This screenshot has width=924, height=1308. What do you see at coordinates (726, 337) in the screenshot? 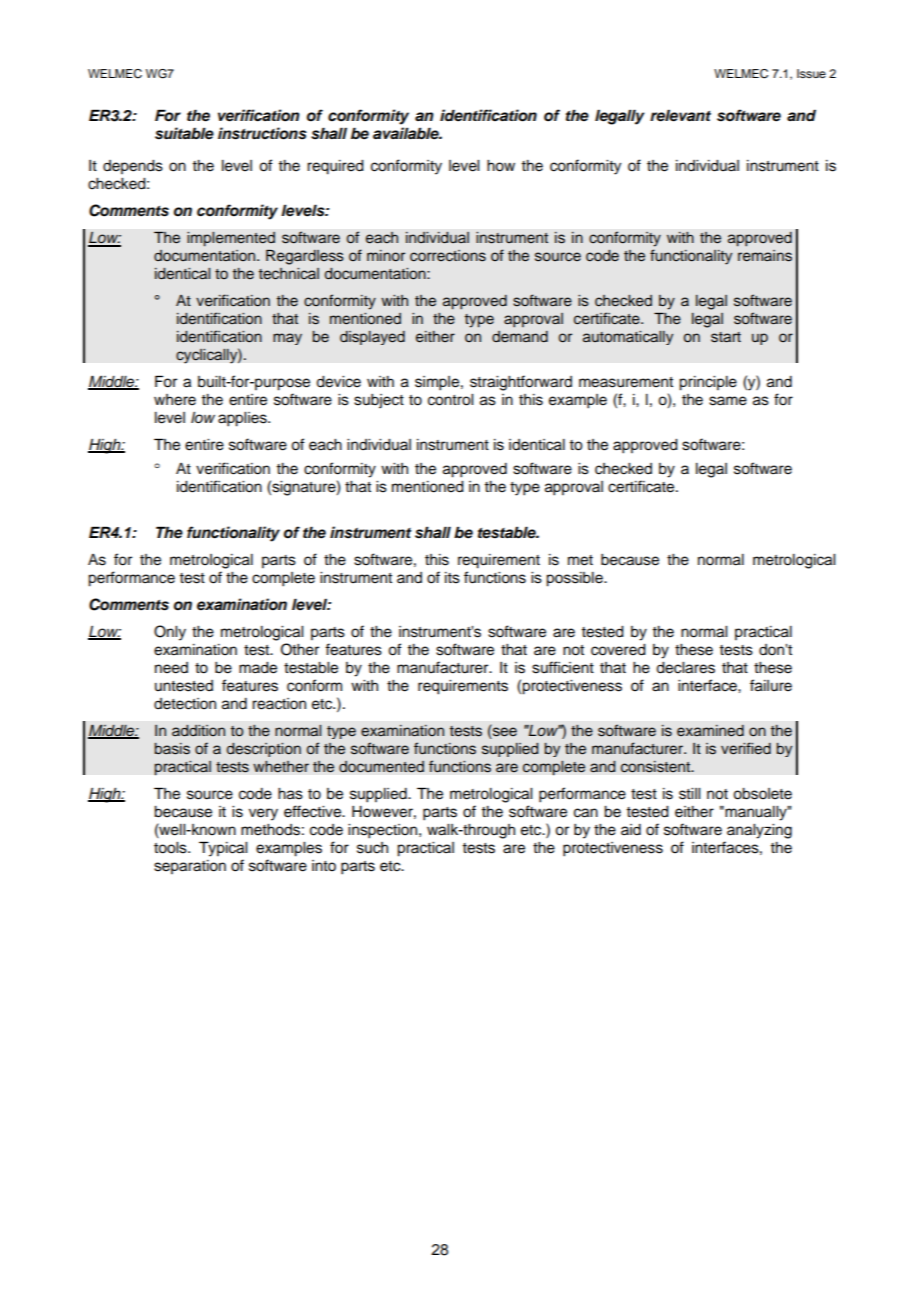
I see `start` at bounding box center [726, 337].
